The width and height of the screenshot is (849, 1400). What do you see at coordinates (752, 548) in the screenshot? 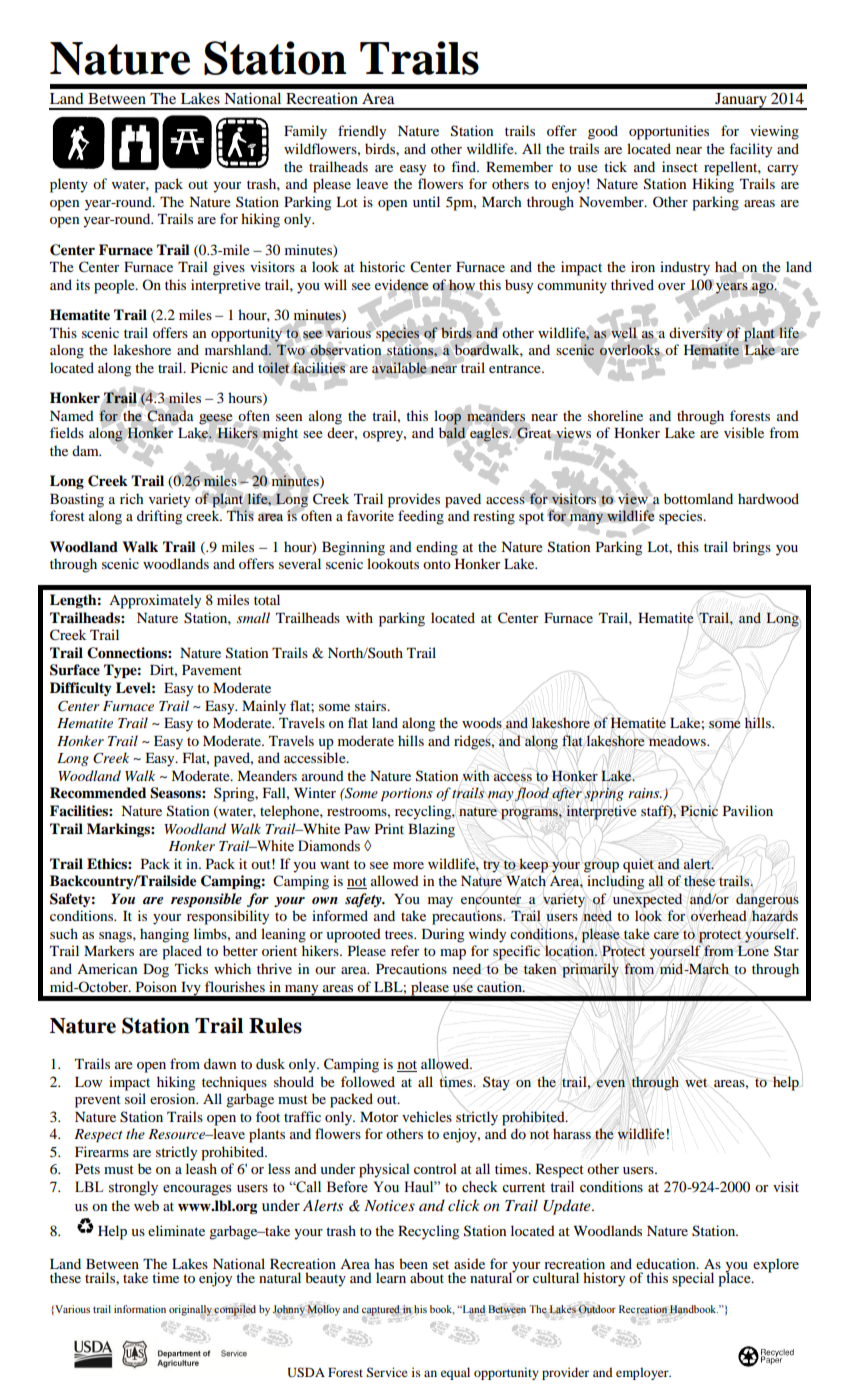
I see `brings` at bounding box center [752, 548].
